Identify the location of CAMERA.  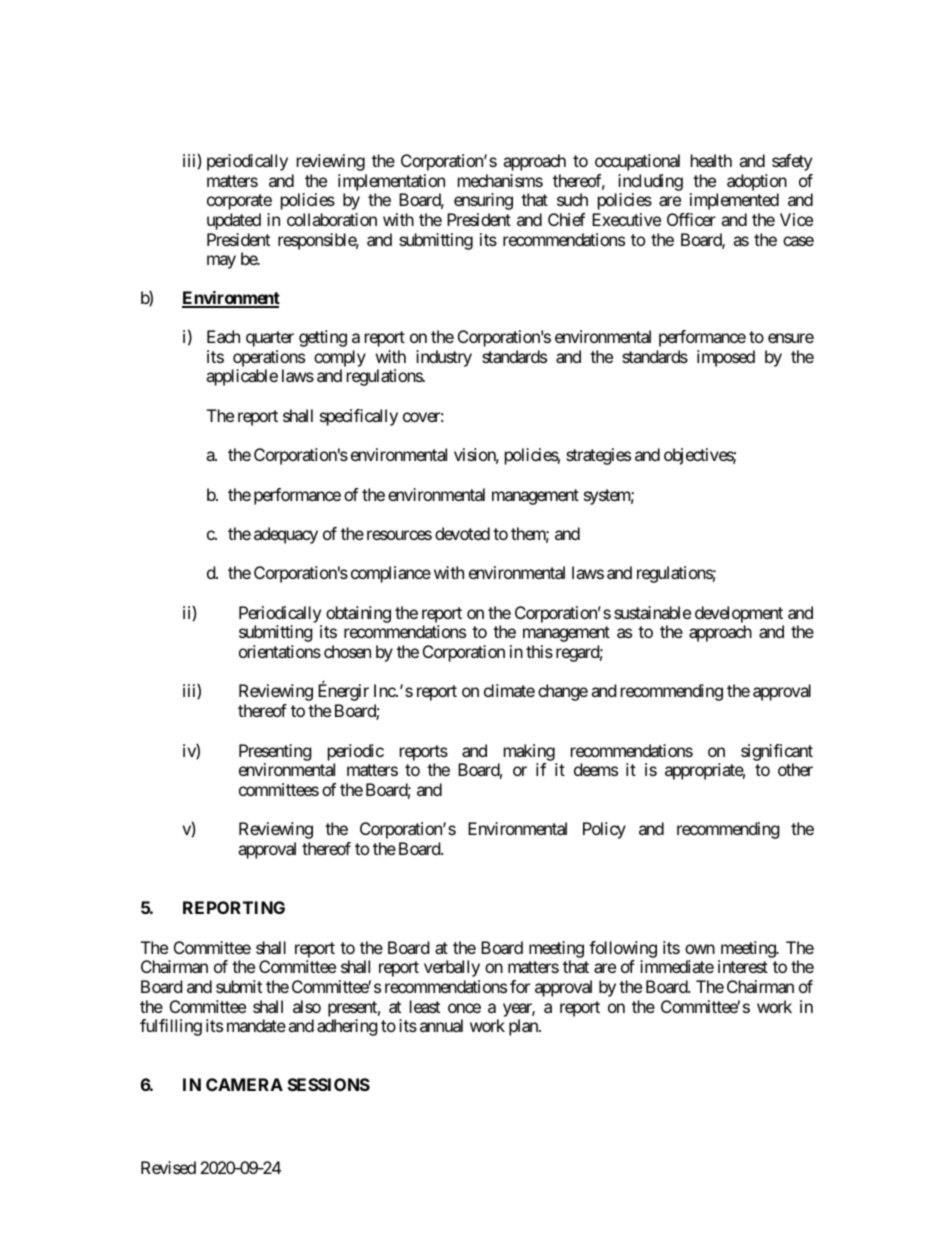
(244, 1084).
